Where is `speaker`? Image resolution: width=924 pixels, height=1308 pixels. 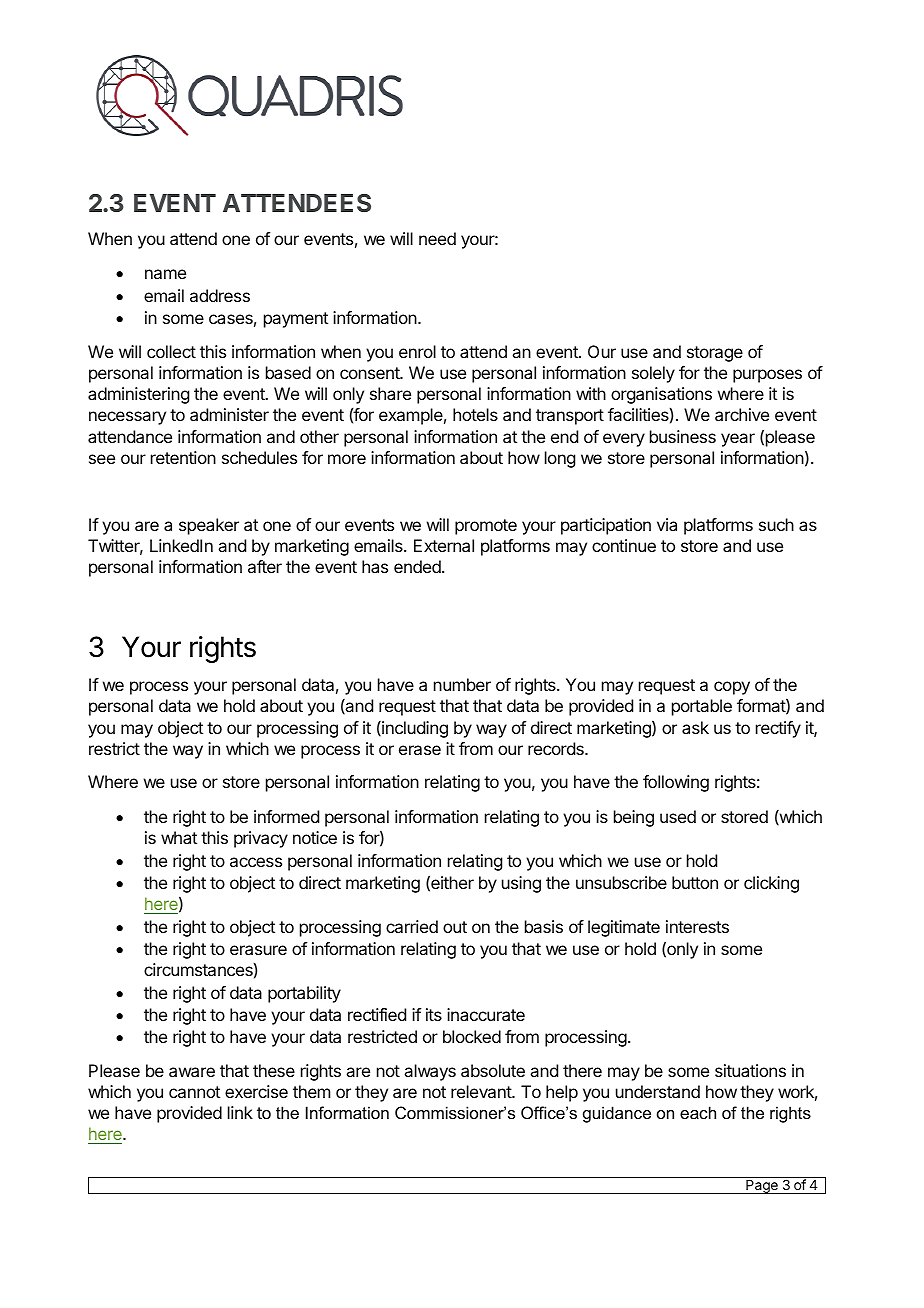
speaker is located at coordinates (209, 526).
